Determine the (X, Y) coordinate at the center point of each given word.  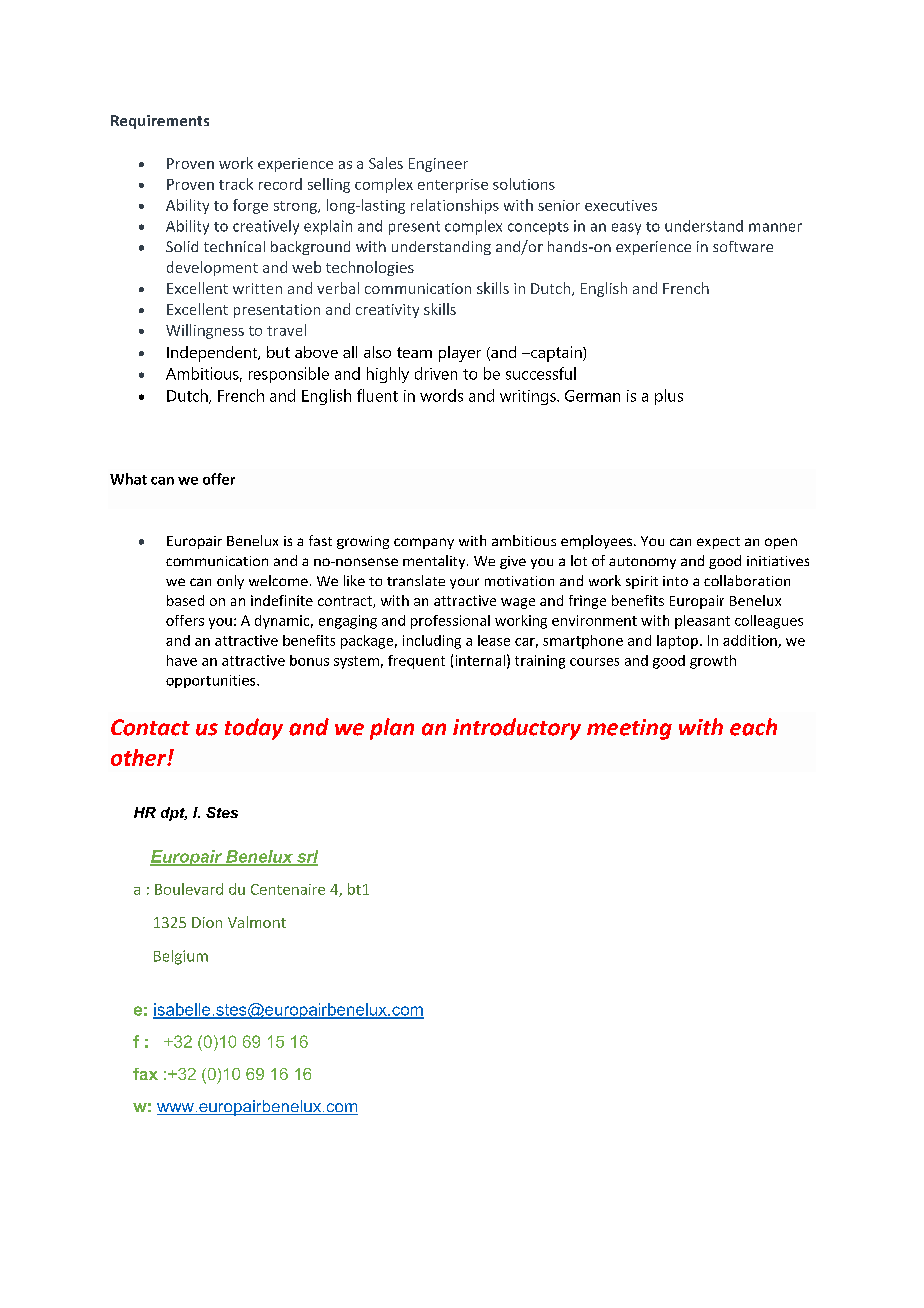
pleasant (702, 622)
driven (436, 373)
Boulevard (189, 889)
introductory (517, 729)
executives (621, 205)
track (236, 184)
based (185, 600)
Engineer (438, 165)
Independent (213, 354)
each (753, 727)
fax (145, 1074)
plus (669, 397)
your (464, 583)
